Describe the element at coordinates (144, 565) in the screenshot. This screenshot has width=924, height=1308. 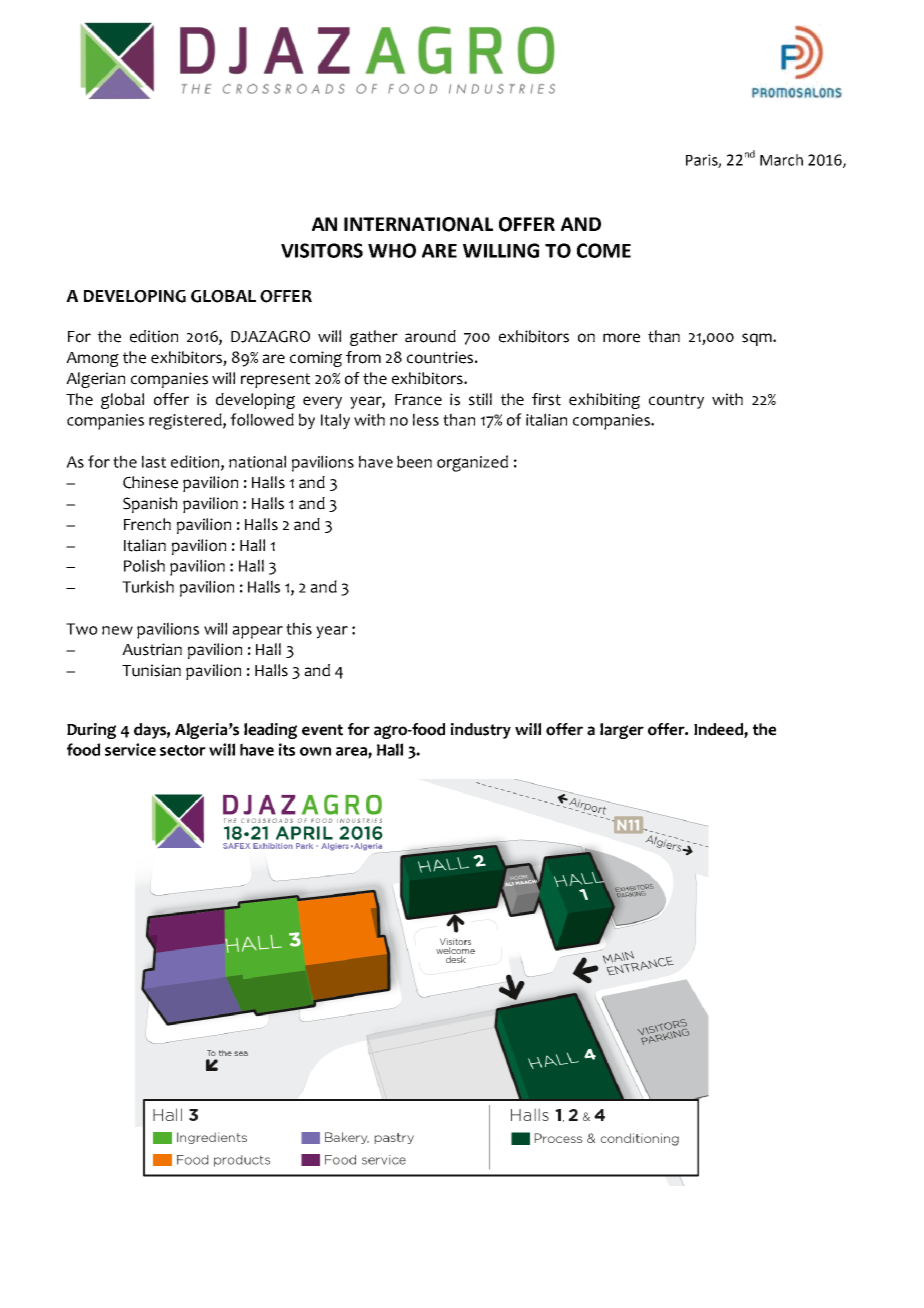
I see `Polish` at that location.
